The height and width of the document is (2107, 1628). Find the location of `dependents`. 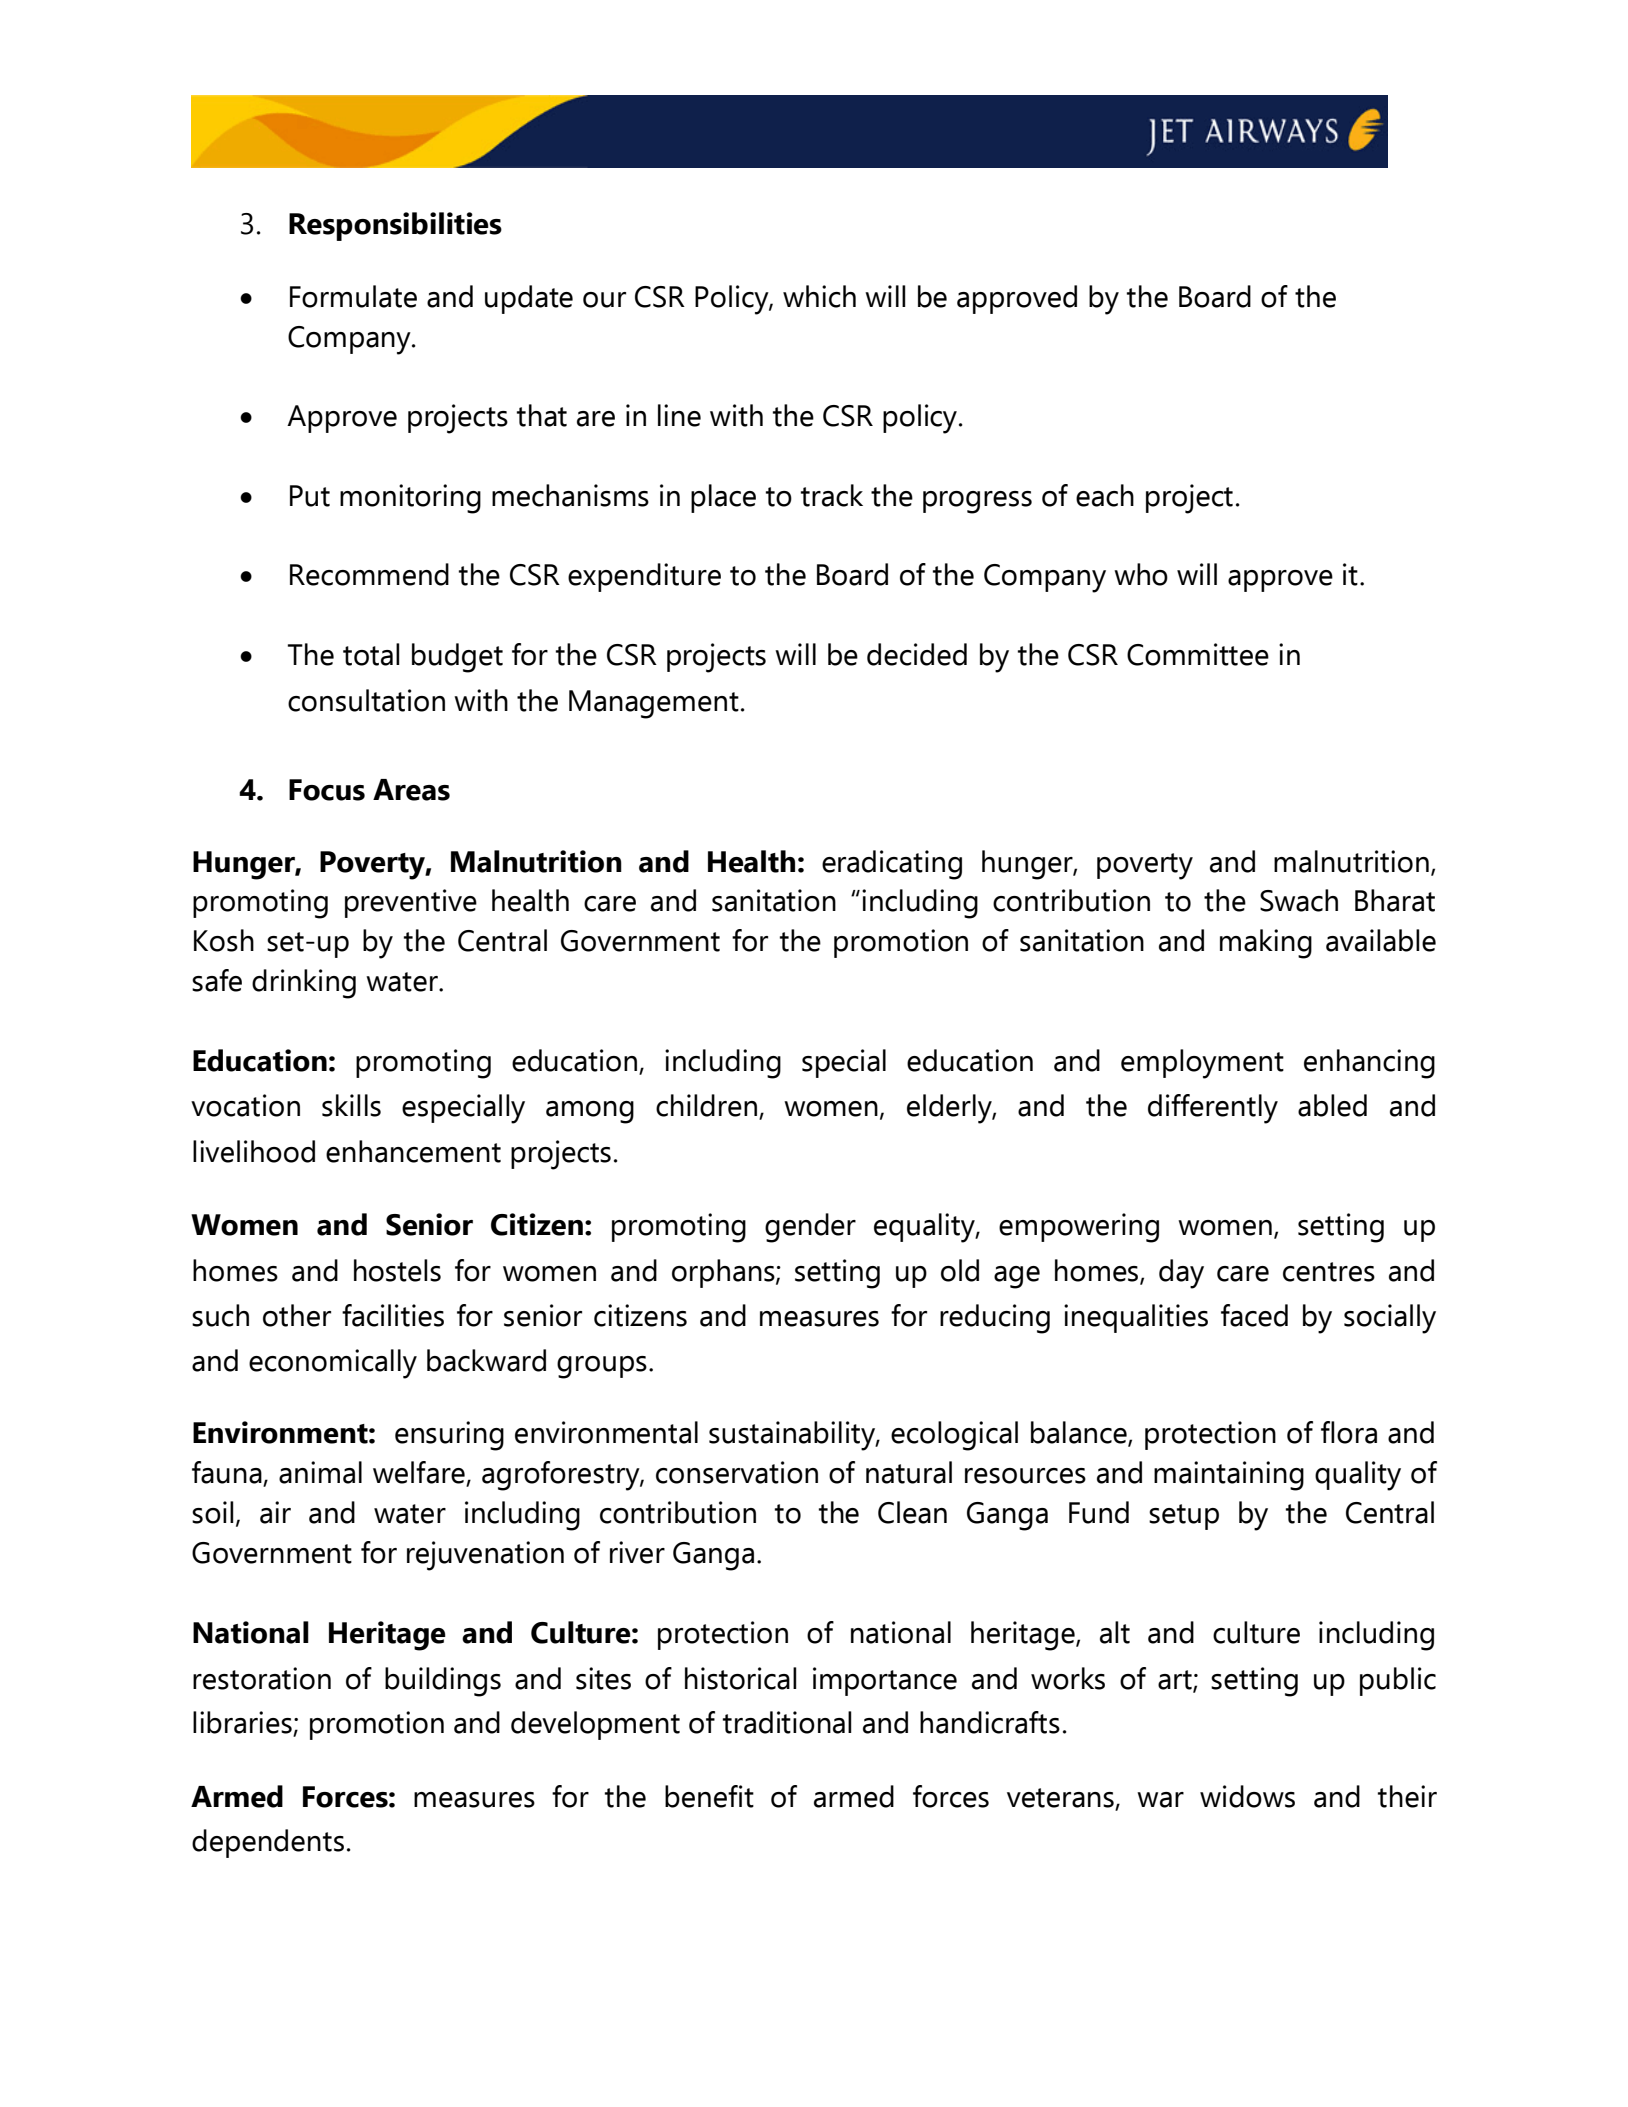

dependents is located at coordinates (268, 1843).
